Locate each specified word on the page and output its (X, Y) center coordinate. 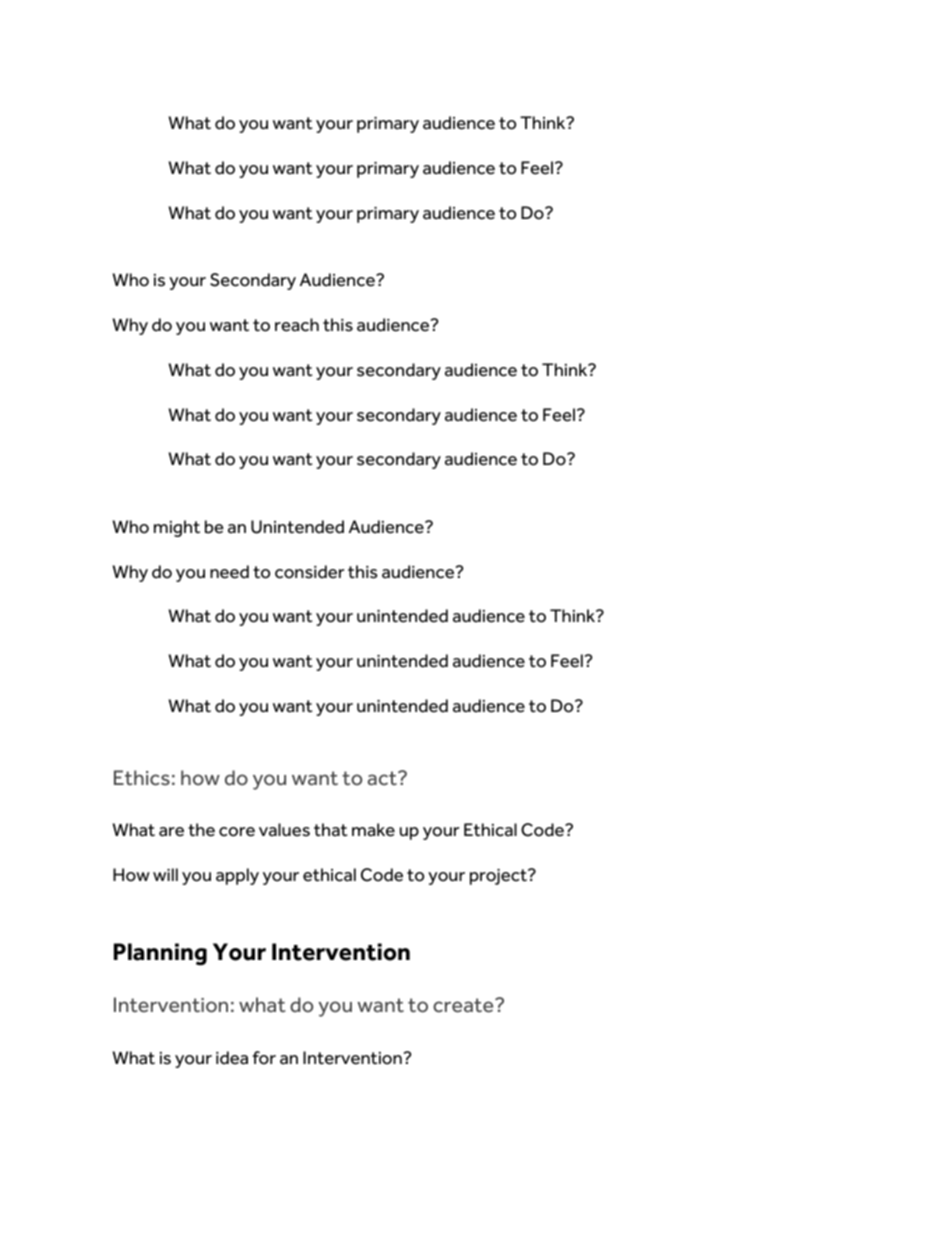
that (331, 830)
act (383, 778)
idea (232, 1058)
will (165, 874)
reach (297, 325)
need (229, 572)
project (500, 876)
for (264, 1058)
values (284, 830)
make (373, 830)
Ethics (142, 778)
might (177, 528)
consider (309, 572)
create (464, 1005)
